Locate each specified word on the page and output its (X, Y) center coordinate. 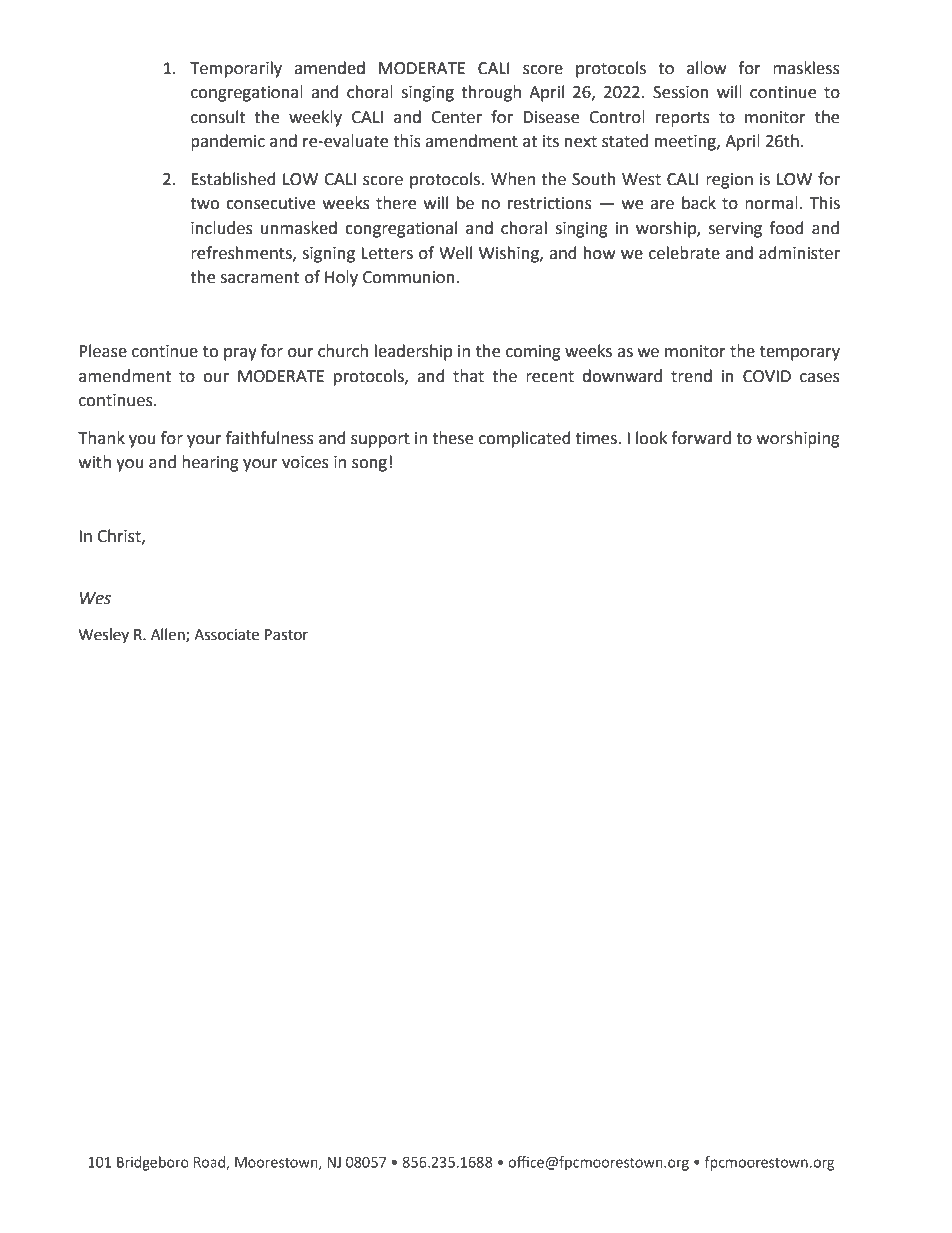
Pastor (286, 635)
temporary (800, 353)
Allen (169, 635)
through (491, 93)
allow (706, 68)
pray (240, 354)
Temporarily (236, 69)
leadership (413, 352)
